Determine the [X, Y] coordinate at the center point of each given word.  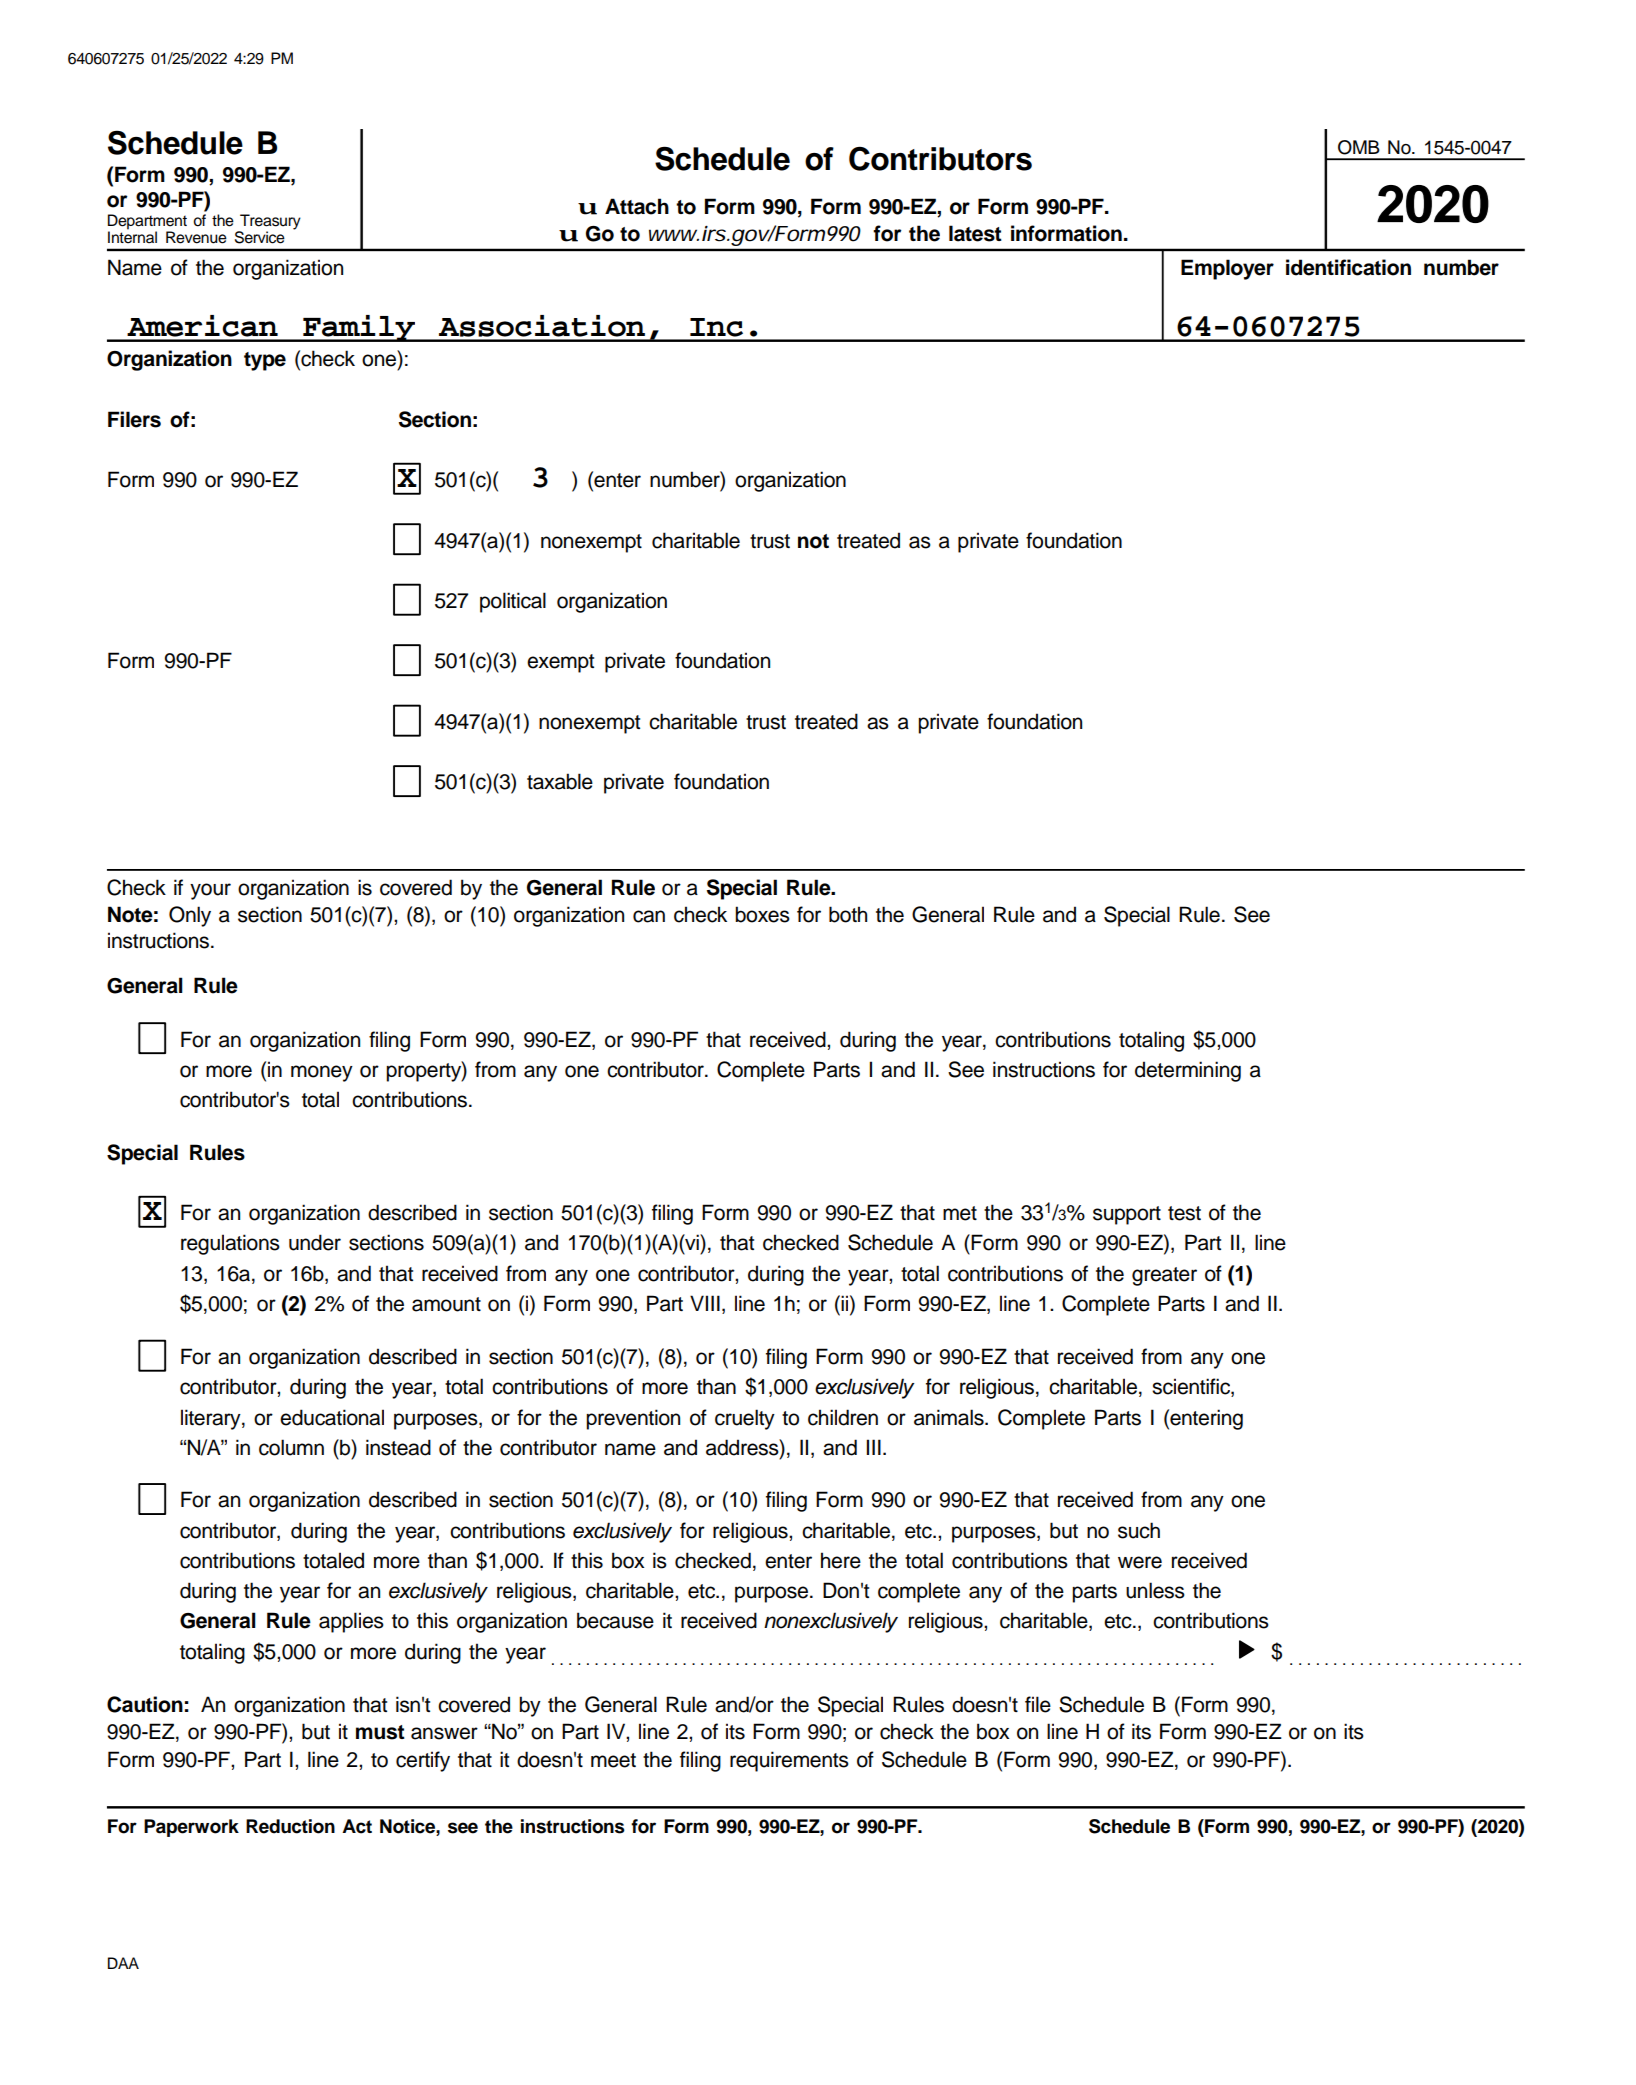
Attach [637, 206]
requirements [789, 1761]
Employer [1227, 269]
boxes [762, 914]
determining [1188, 1071]
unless [1155, 1590]
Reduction [290, 1826]
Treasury [269, 223]
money [322, 1073]
